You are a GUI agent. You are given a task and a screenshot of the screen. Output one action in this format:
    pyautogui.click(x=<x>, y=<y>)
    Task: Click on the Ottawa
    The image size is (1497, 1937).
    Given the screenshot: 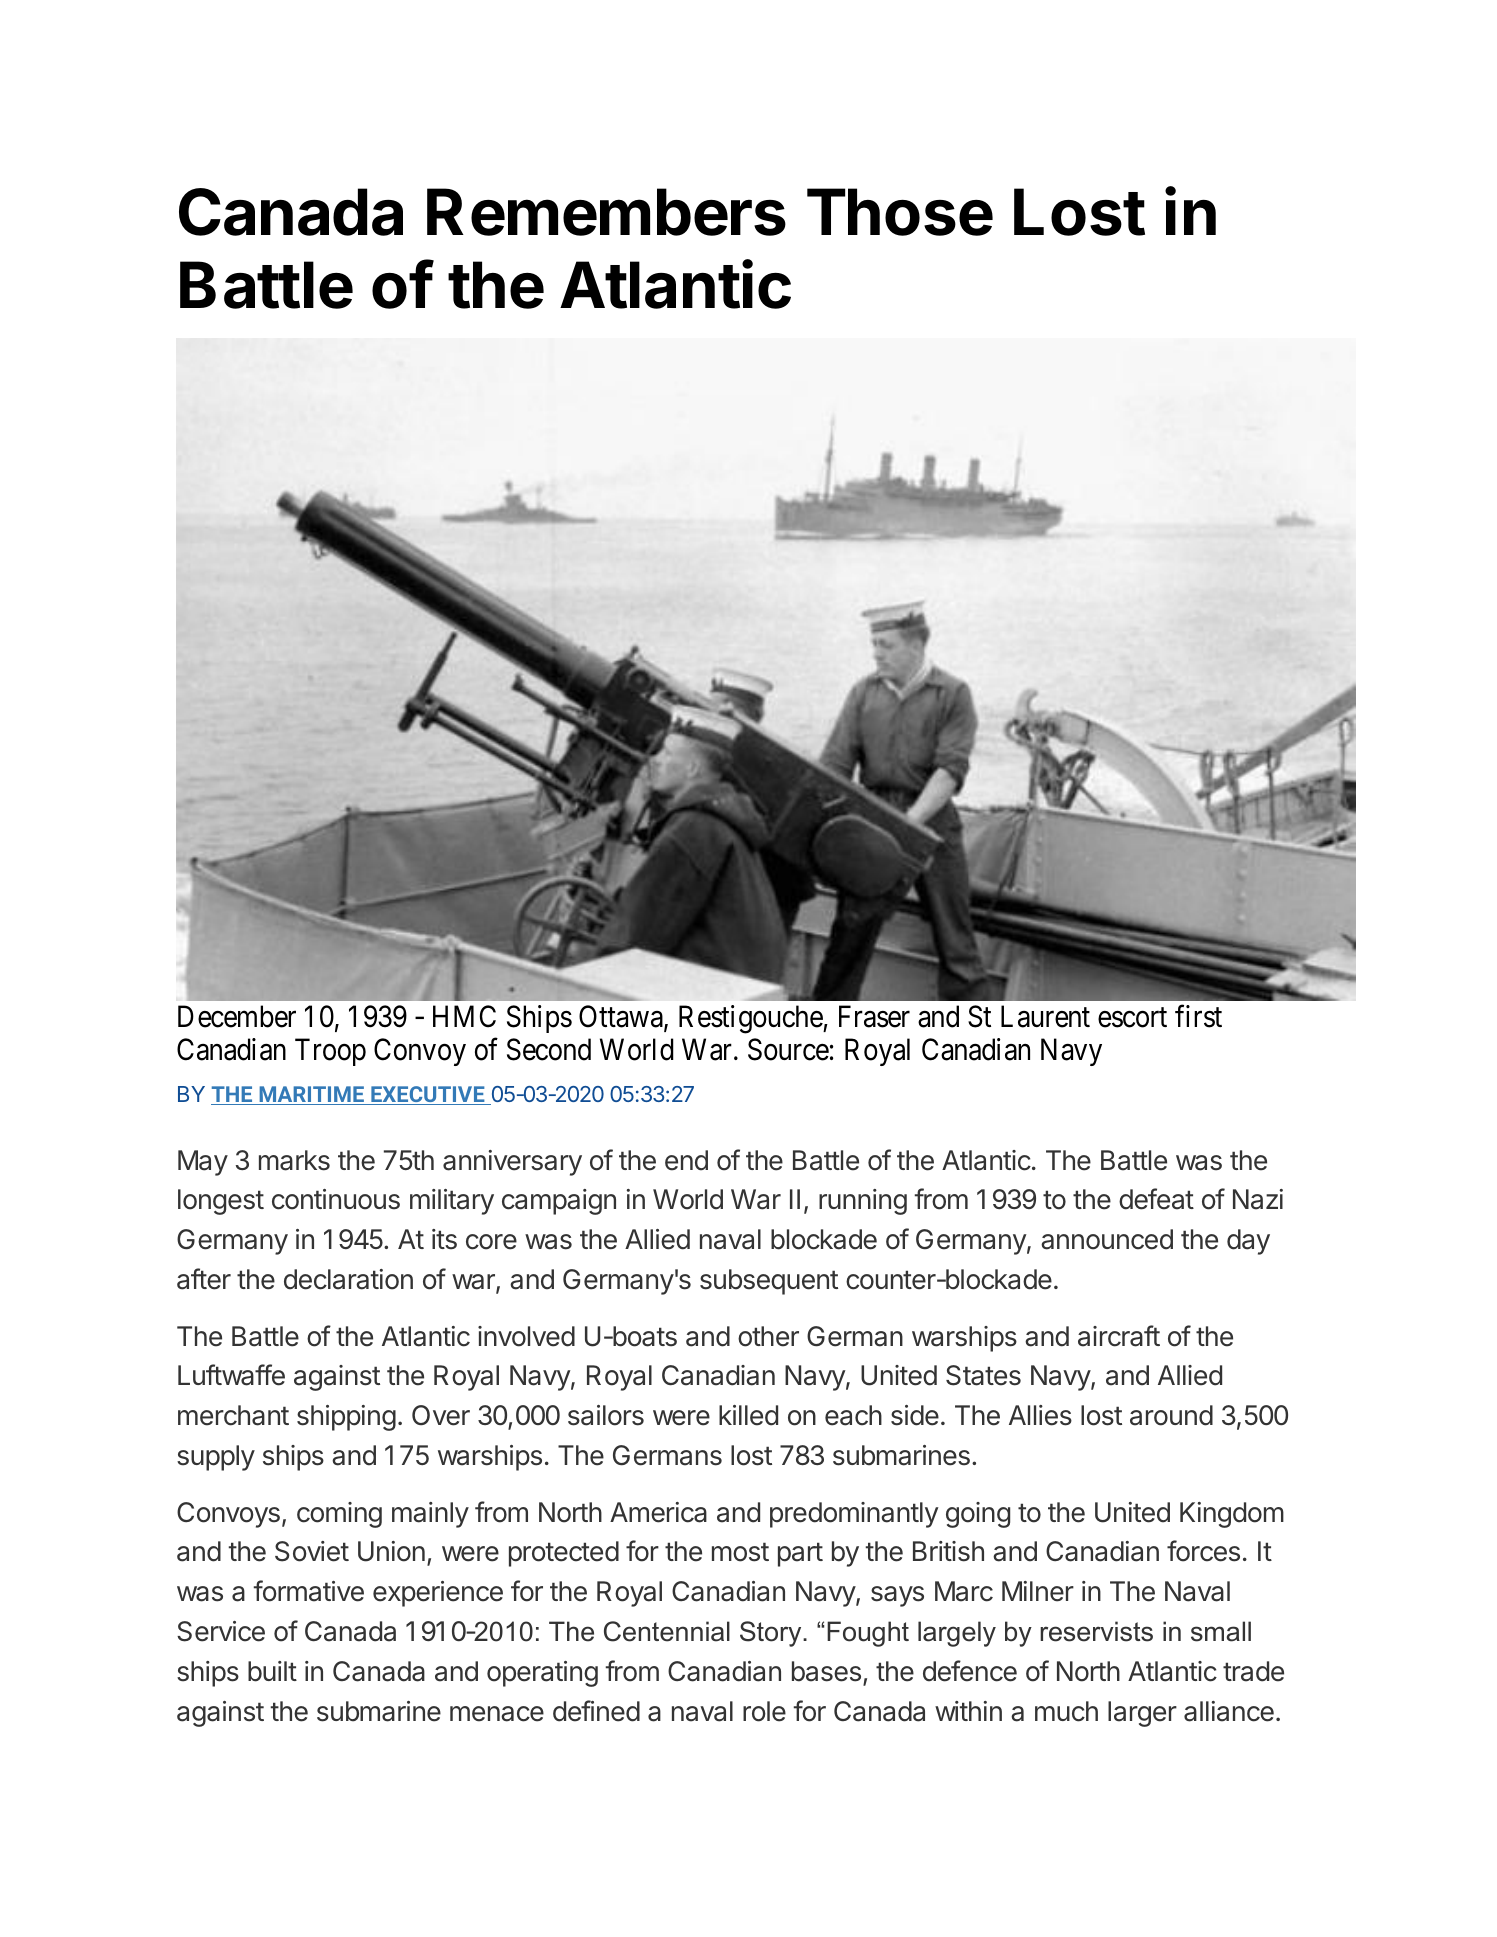 What is the action you would take?
    pyautogui.click(x=622, y=1017)
